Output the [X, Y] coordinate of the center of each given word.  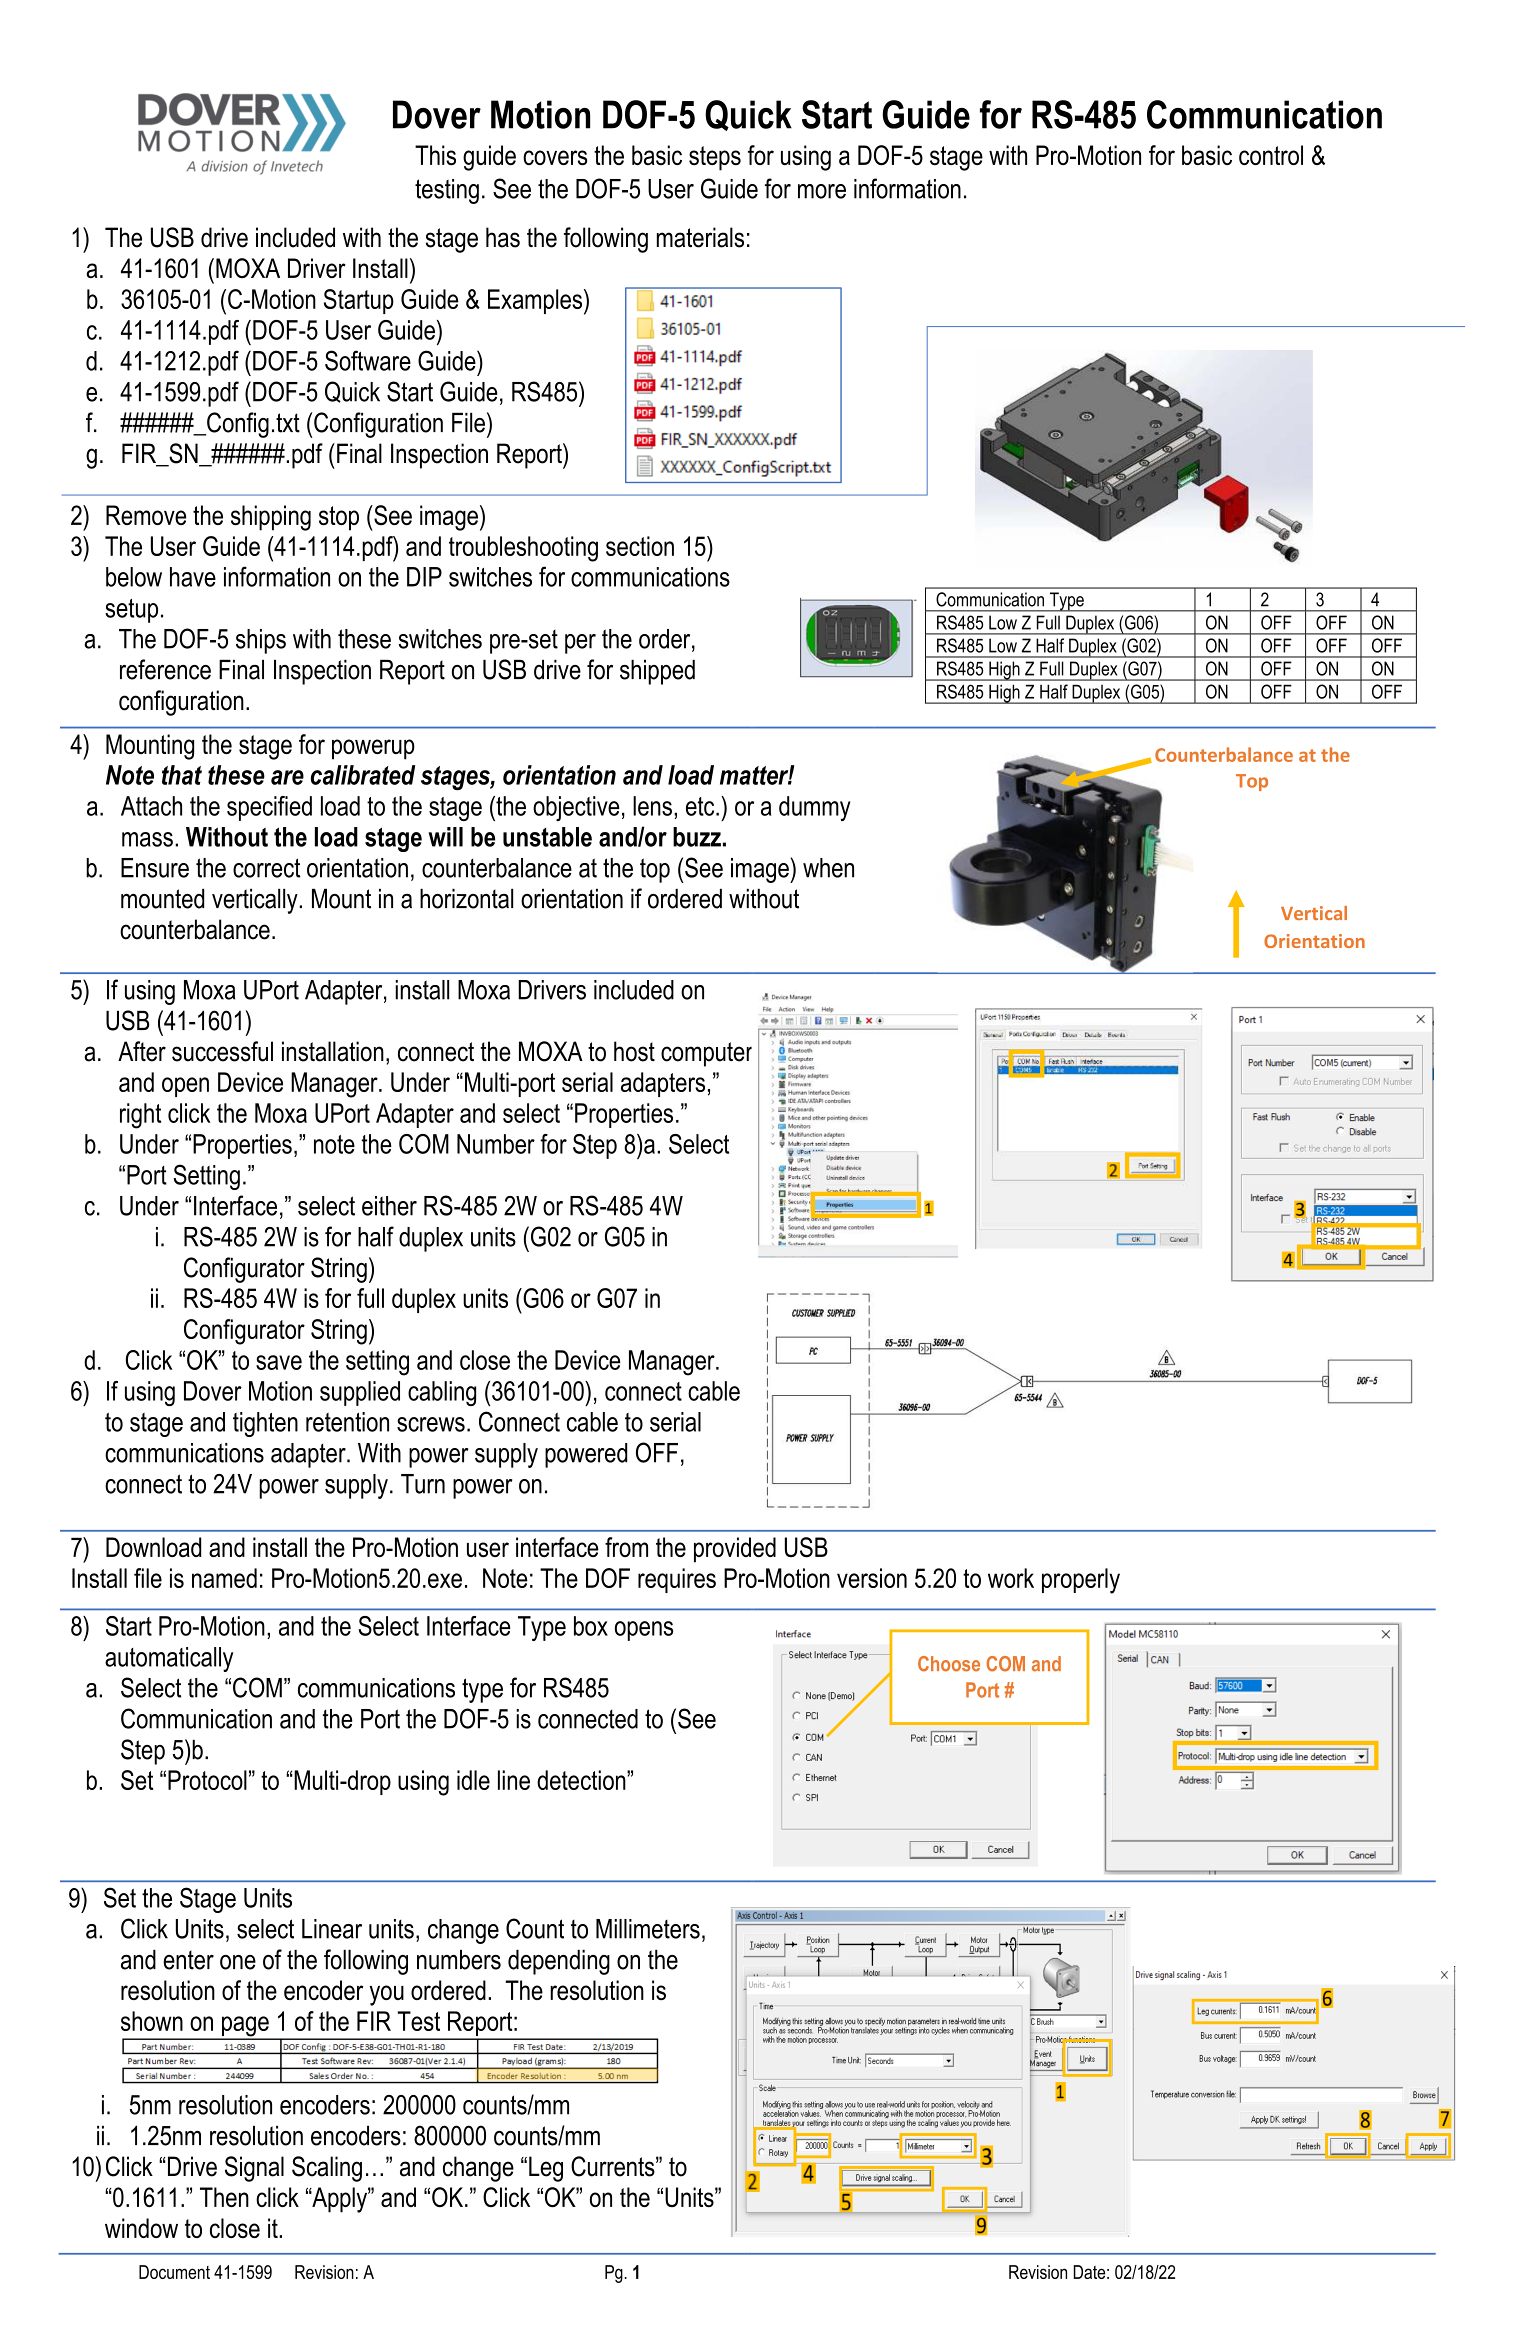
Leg [546, 2169]
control [1271, 155]
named [224, 1578]
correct [266, 868]
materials [700, 237]
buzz [697, 837]
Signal [254, 2169]
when [828, 868]
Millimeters [648, 1929]
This [435, 155]
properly [1081, 1581]
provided [735, 1550]
